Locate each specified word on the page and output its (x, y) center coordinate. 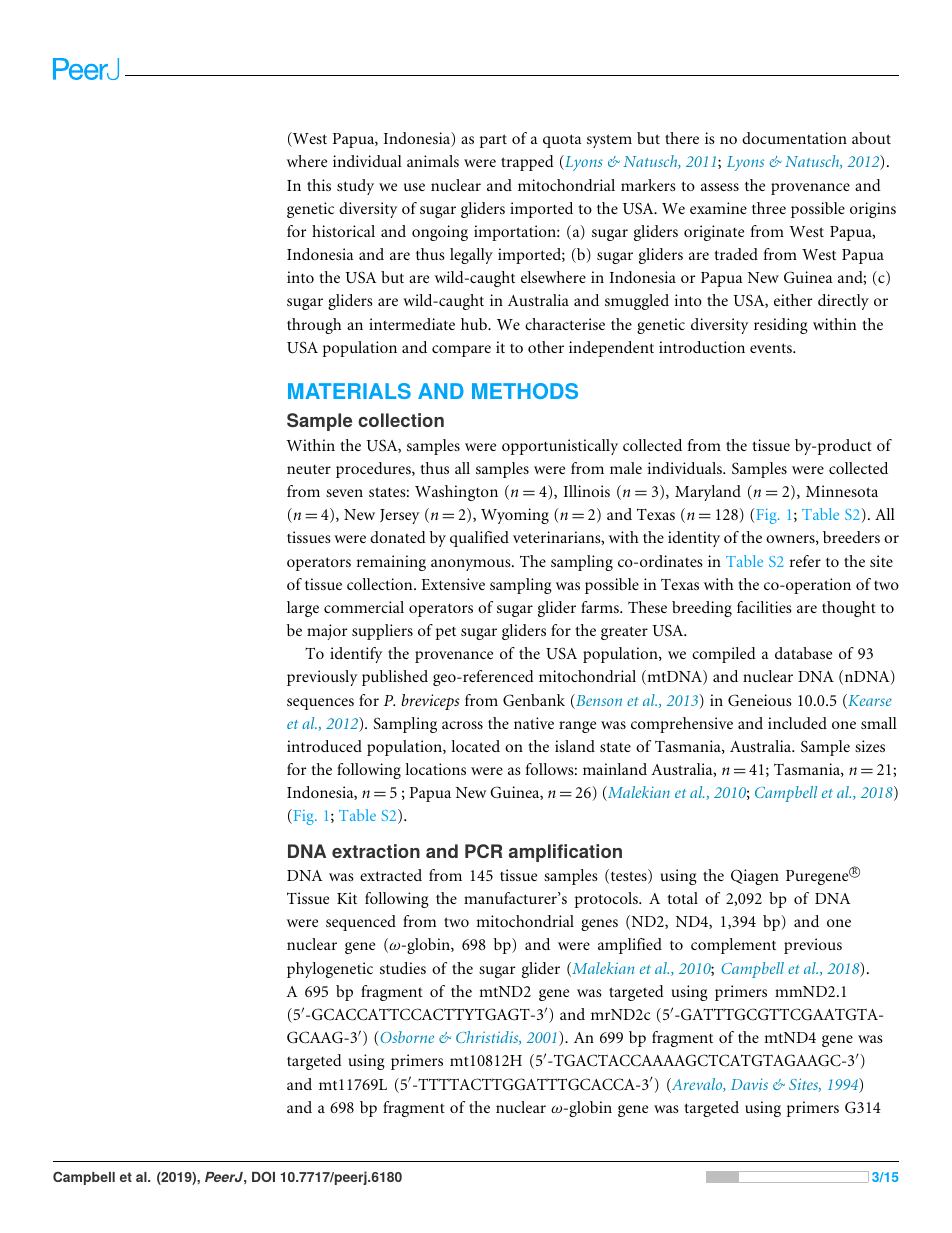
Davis (749, 1084)
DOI (263, 1176)
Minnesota (842, 491)
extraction (376, 851)
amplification (565, 853)
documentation (794, 138)
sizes (870, 746)
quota (562, 141)
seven (344, 493)
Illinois (587, 491)
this (319, 185)
